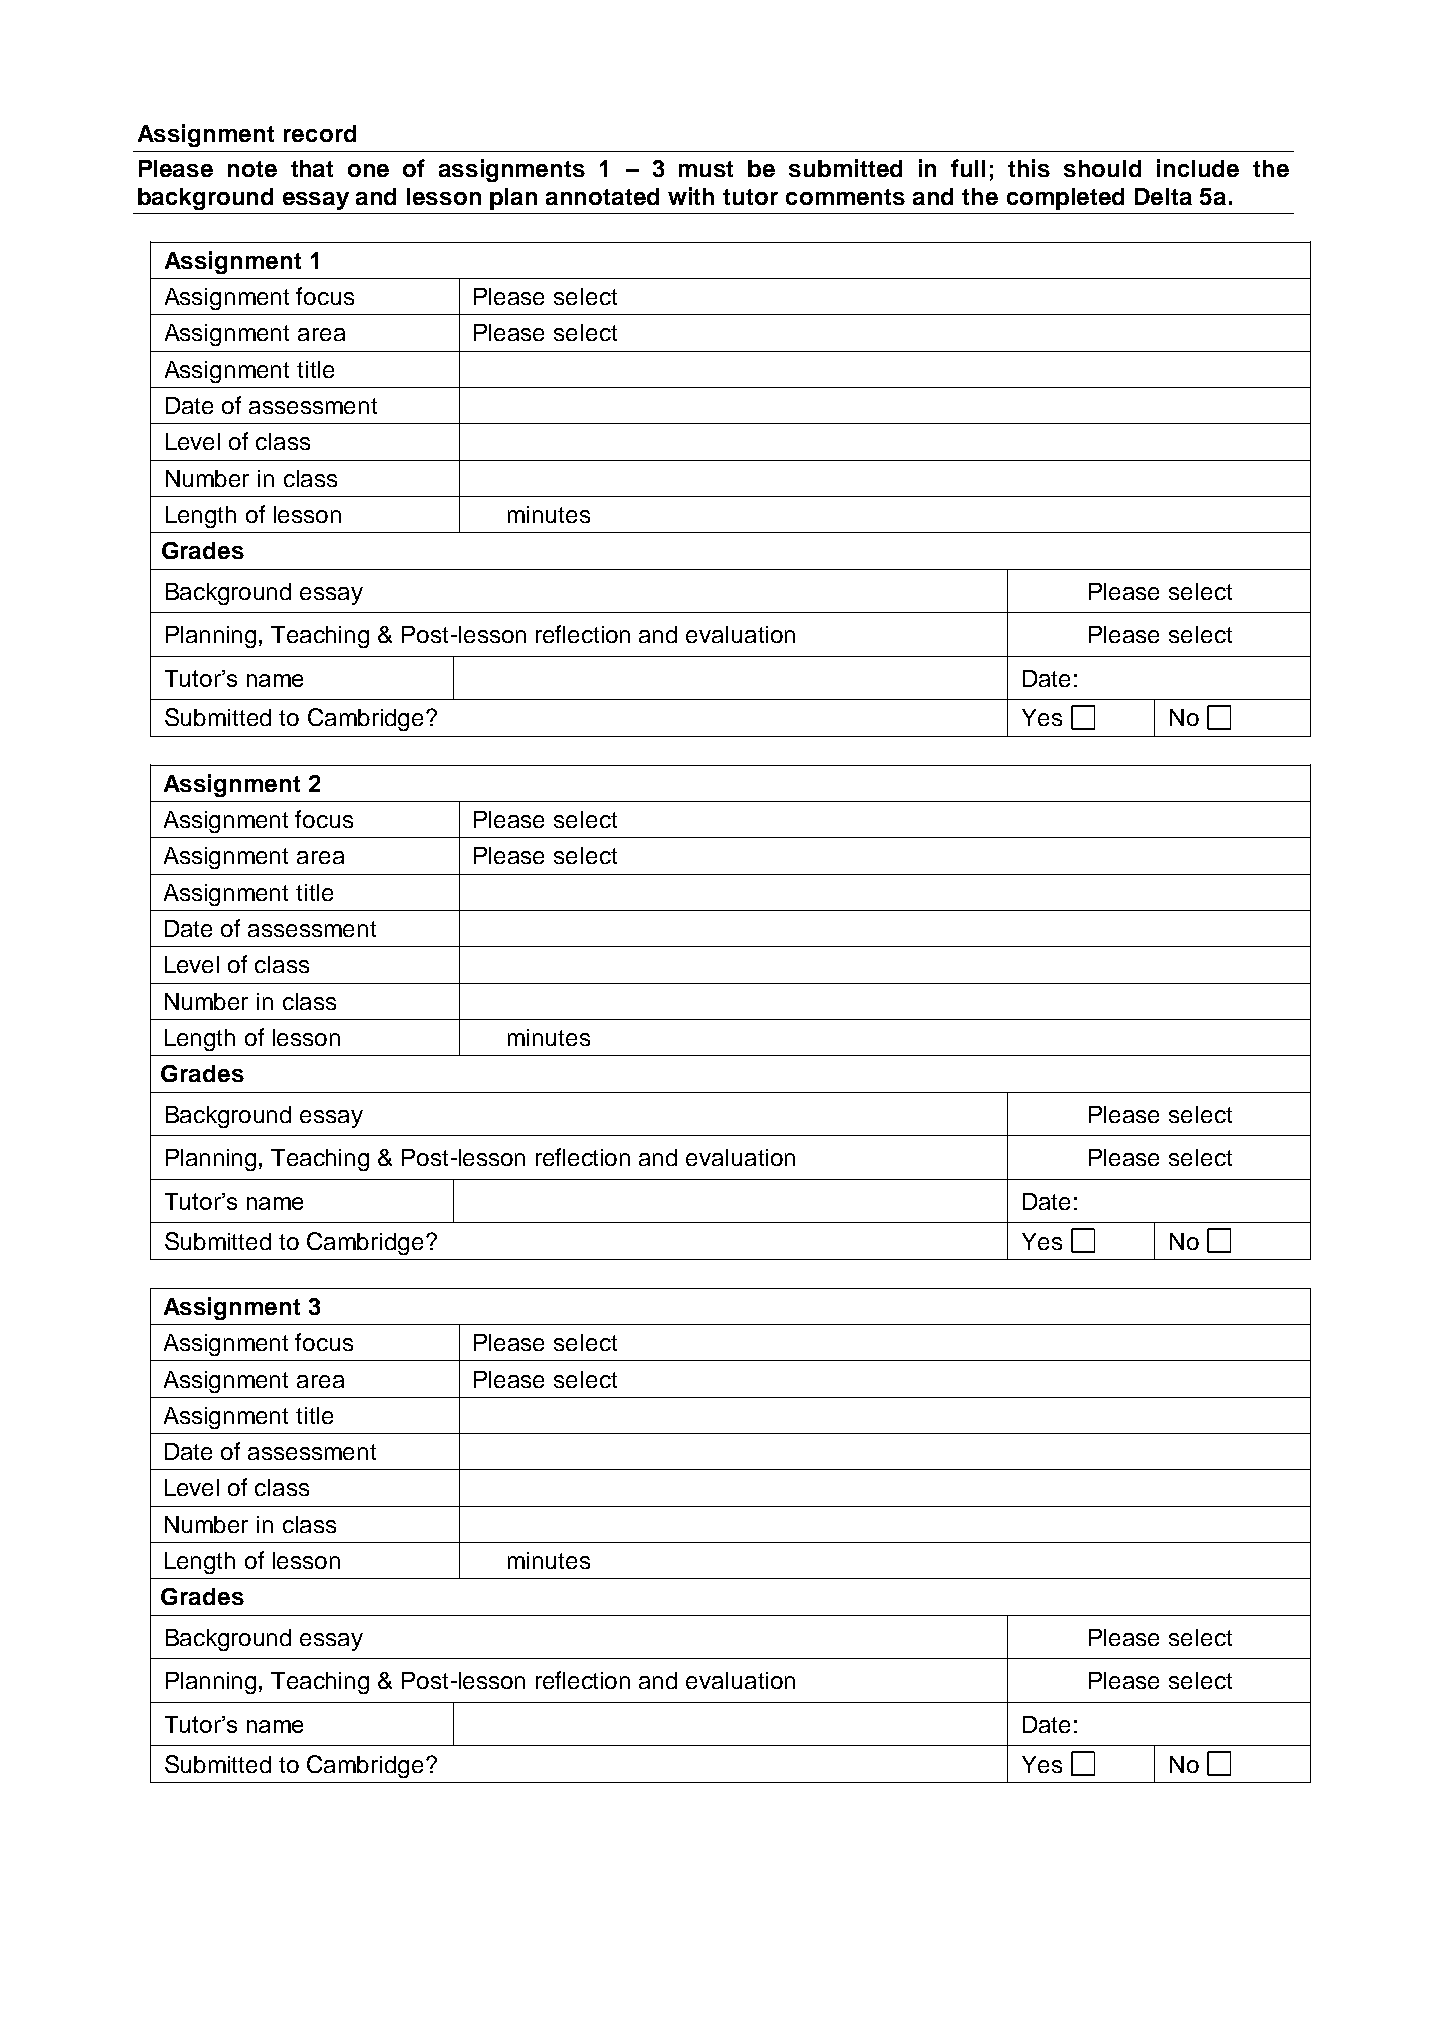 The image size is (1442, 2038). What do you see at coordinates (968, 168) in the image?
I see `full` at bounding box center [968, 168].
